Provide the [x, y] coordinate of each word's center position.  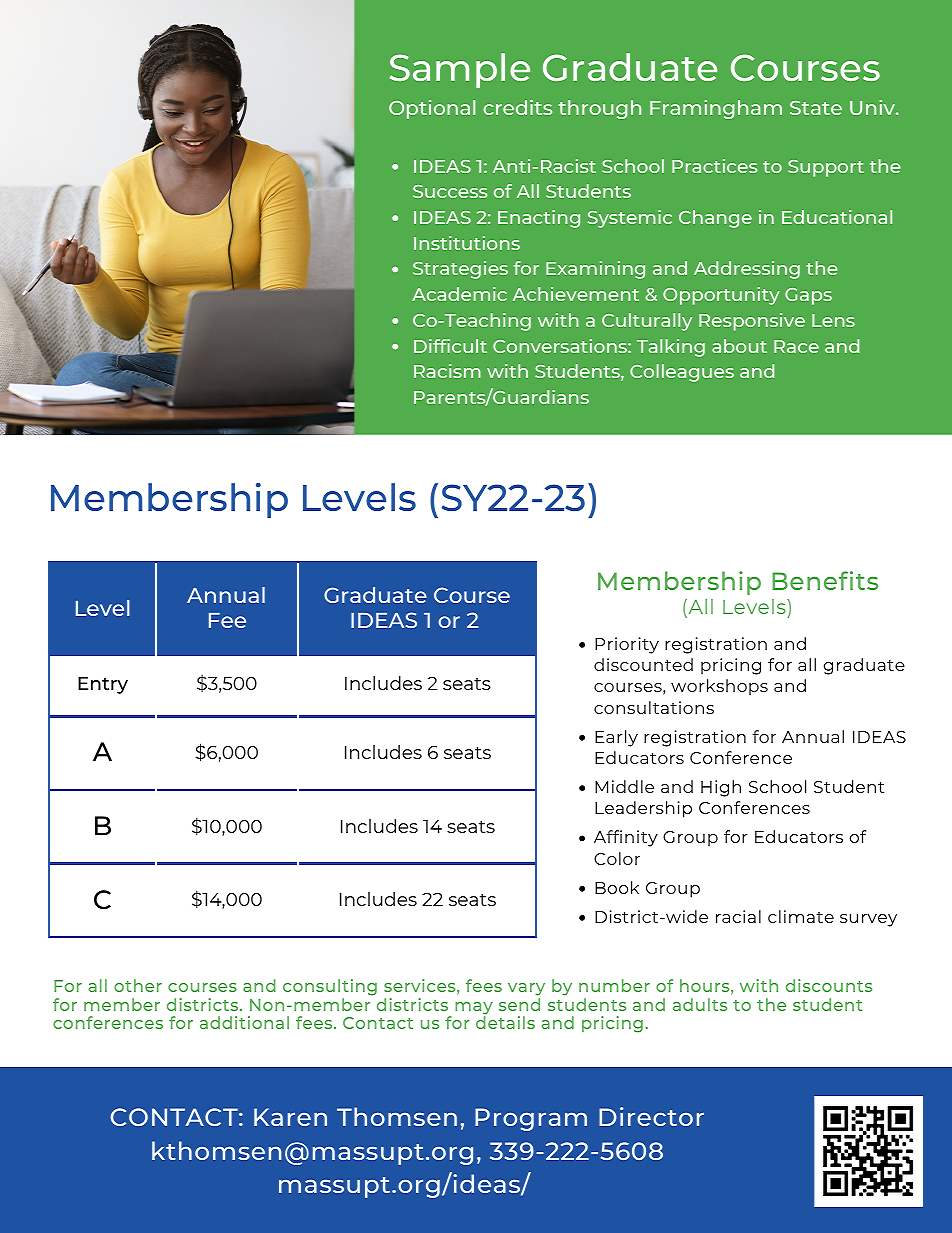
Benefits [825, 580]
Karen [290, 1117]
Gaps [808, 296]
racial [738, 916]
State [816, 108]
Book [617, 887]
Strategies [460, 270]
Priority [627, 645]
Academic [459, 294]
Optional [432, 109]
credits [517, 107]
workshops [719, 687]
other [138, 985]
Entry [103, 685]
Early [616, 738]
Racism [447, 371]
